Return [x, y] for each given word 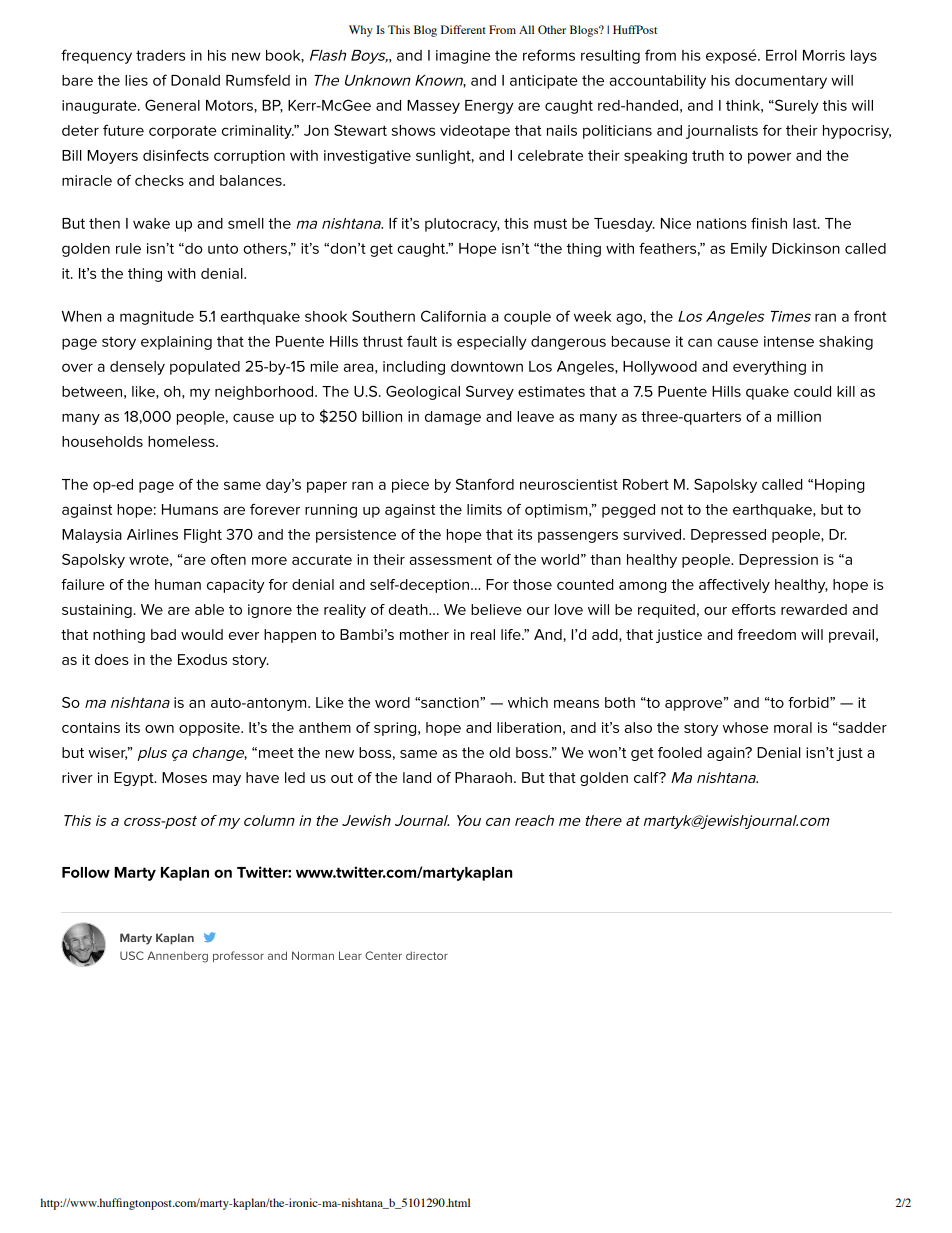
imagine [463, 57]
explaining [176, 343]
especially [492, 343]
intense [789, 341]
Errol [781, 55]
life [512, 634]
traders [160, 55]
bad [163, 634]
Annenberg [177, 957]
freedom [767, 634]
